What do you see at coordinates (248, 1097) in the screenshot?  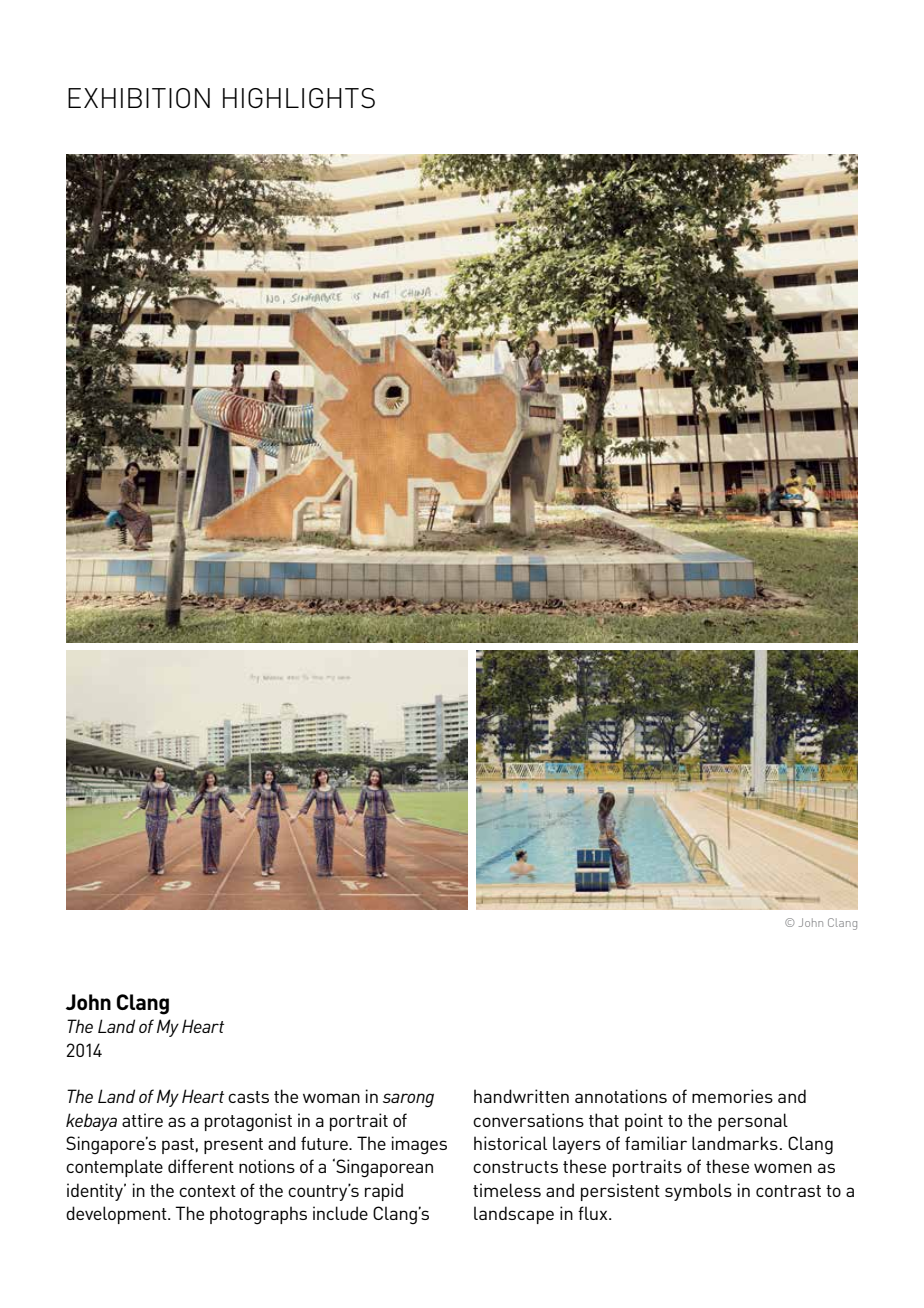 I see `casts` at bounding box center [248, 1097].
